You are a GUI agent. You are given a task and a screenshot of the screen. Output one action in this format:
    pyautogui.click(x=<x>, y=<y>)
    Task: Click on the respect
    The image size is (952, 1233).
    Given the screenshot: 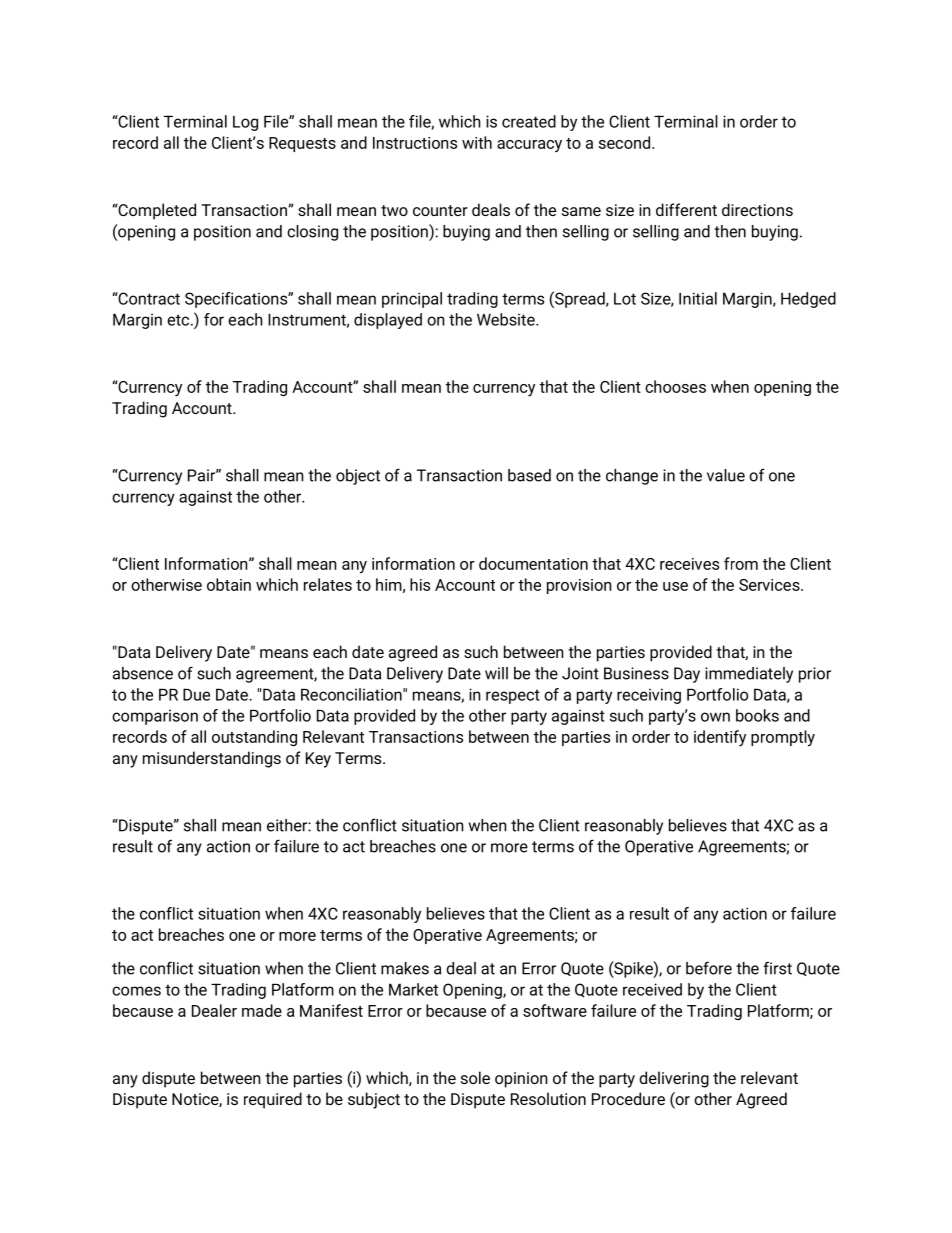 What is the action you would take?
    pyautogui.click(x=513, y=696)
